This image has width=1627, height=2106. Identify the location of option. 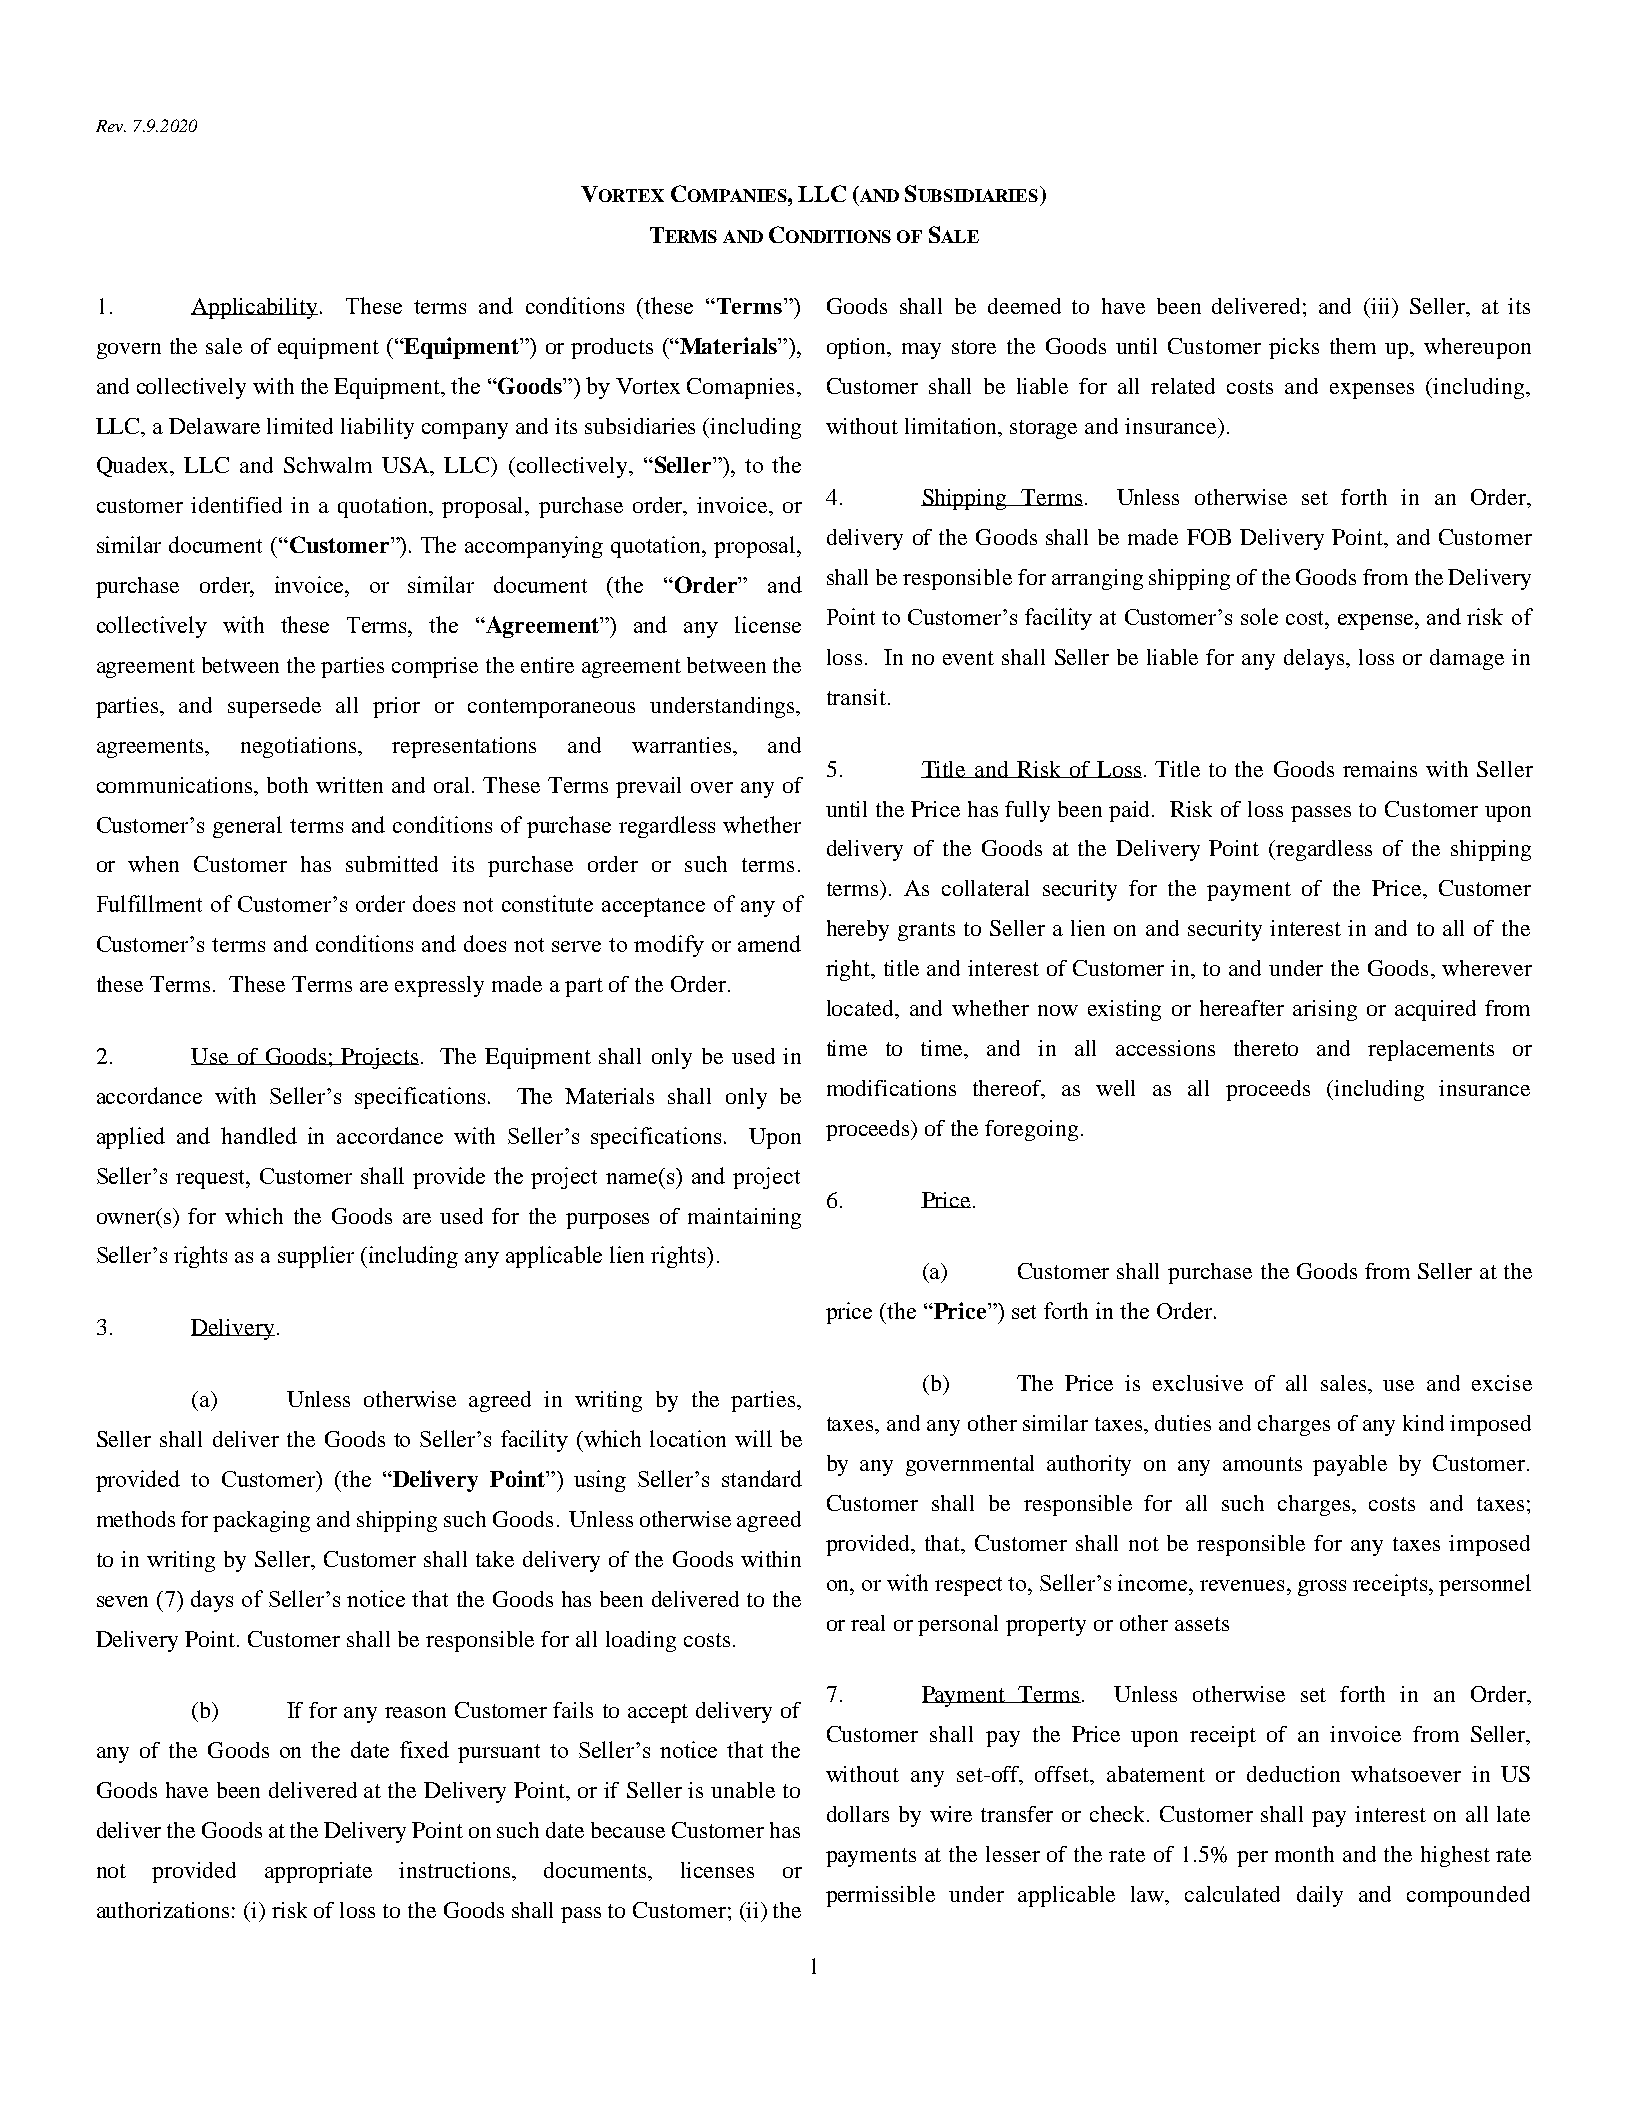
(858, 348).
